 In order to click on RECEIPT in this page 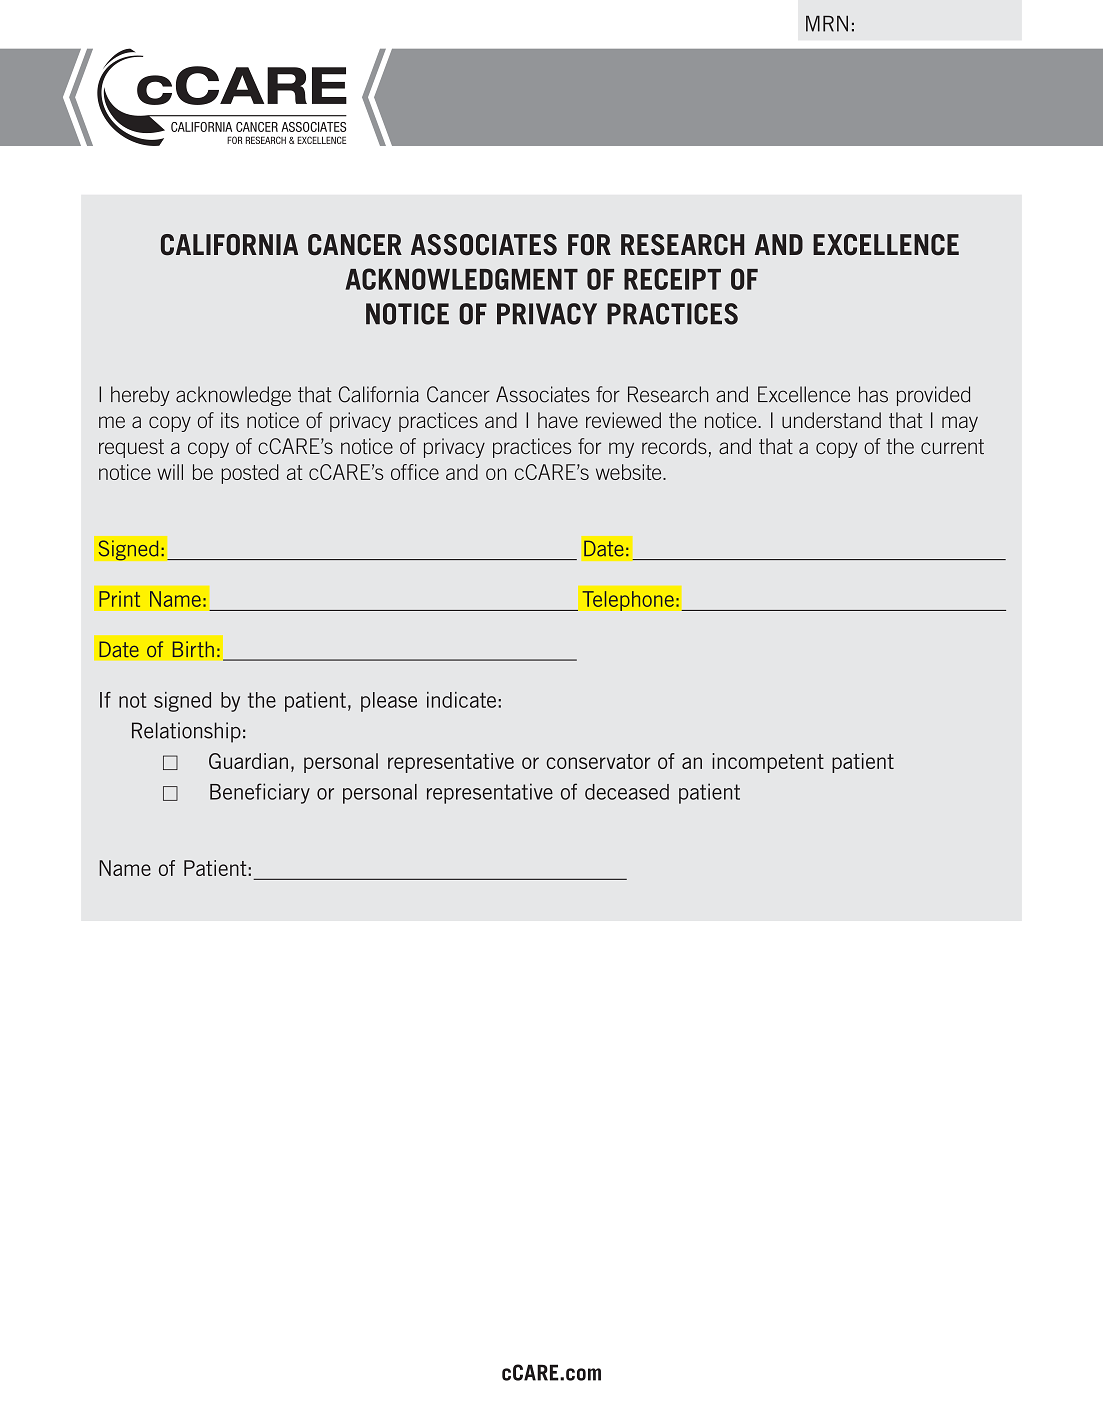, I will do `click(672, 279)`.
